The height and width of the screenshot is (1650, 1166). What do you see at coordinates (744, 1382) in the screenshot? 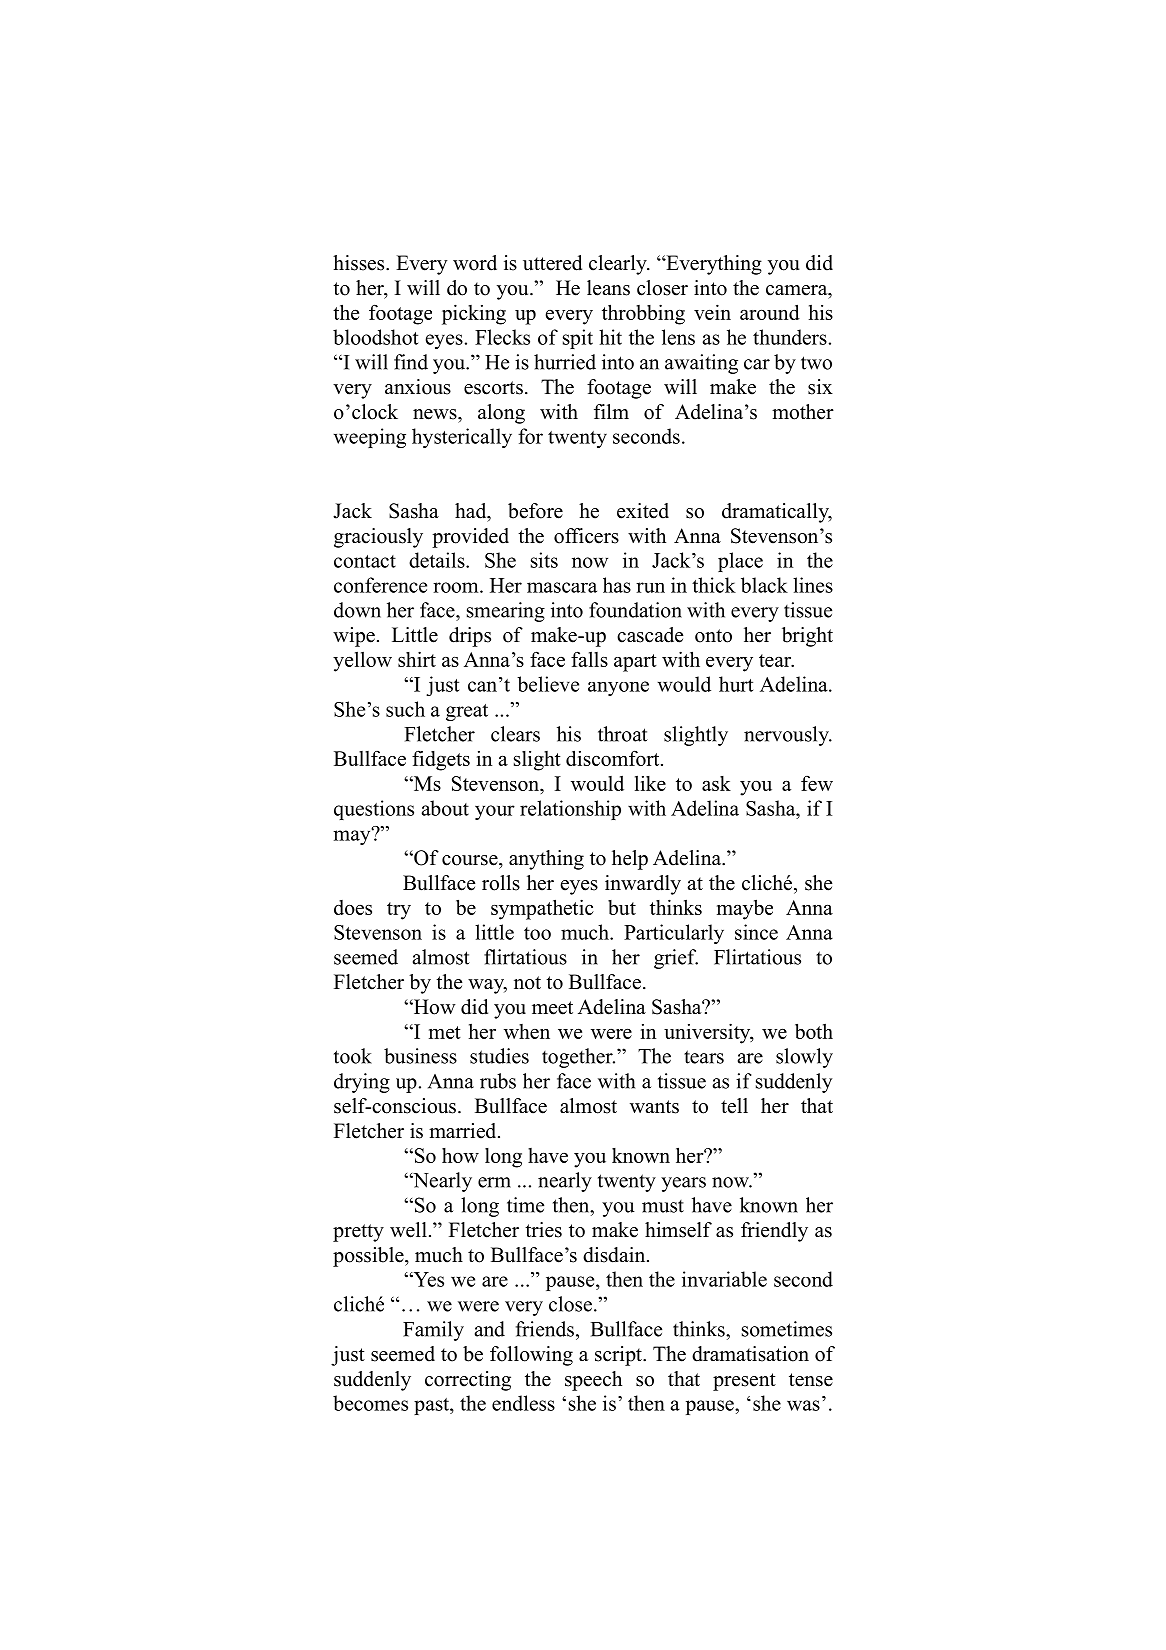
I see `present` at bounding box center [744, 1382].
